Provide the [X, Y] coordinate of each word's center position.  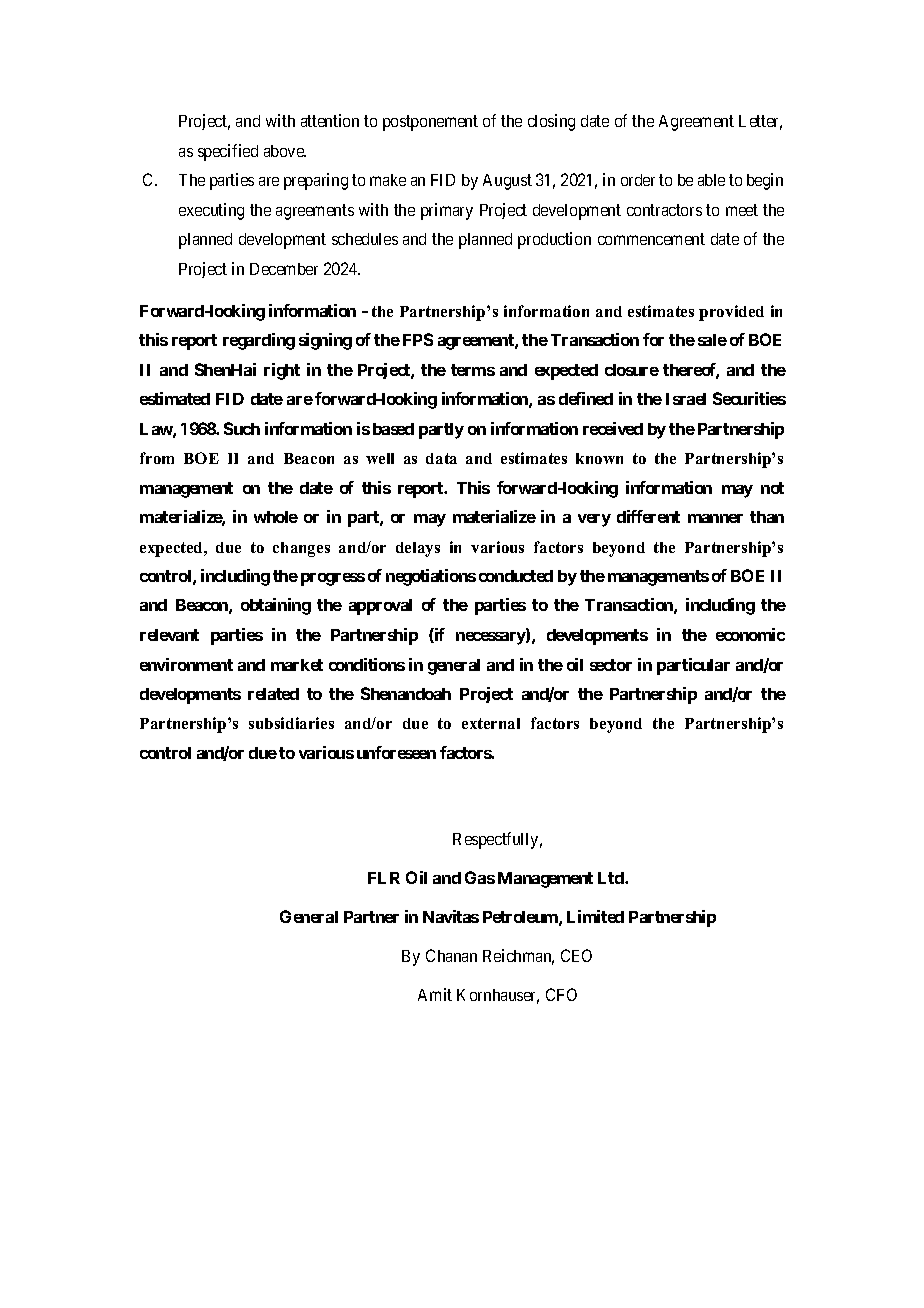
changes [301, 549]
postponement [430, 123]
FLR [384, 878]
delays [418, 549]
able [711, 180]
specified [228, 152]
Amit [435, 994]
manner [715, 518]
